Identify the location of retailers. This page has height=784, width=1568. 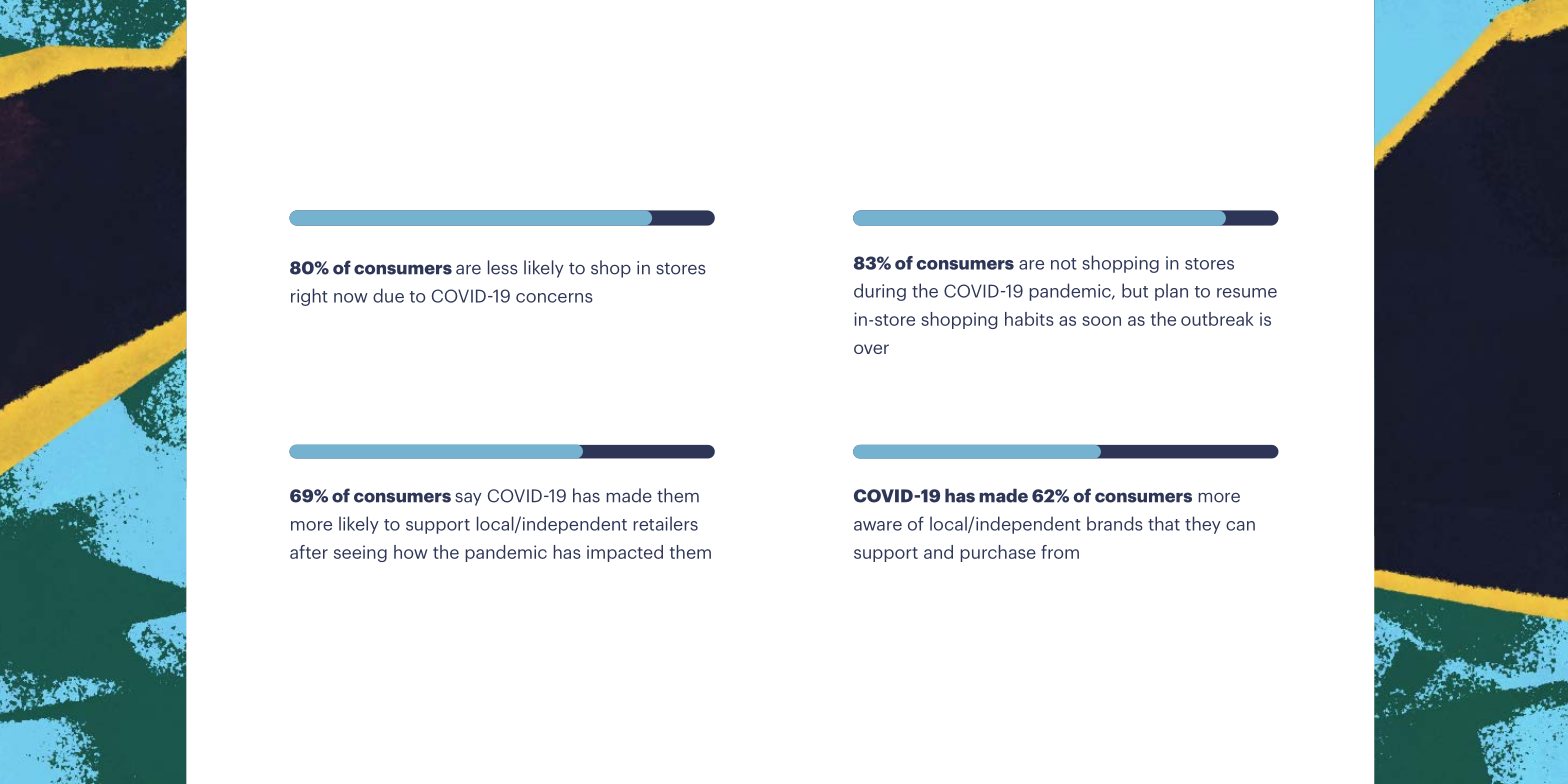
(666, 523).
